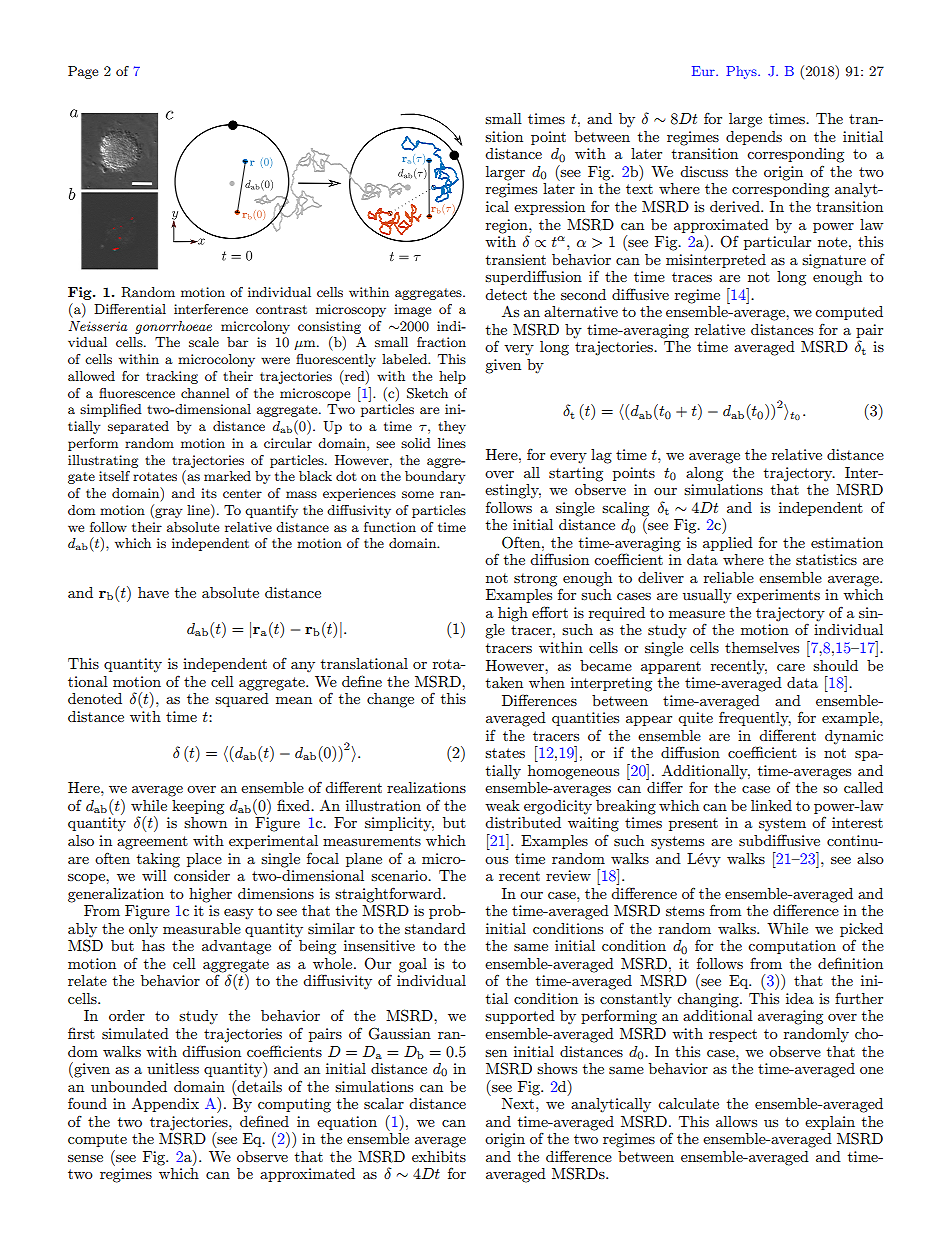 The width and height of the image is (952, 1257). What do you see at coordinates (508, 226) in the image?
I see `region` at bounding box center [508, 226].
